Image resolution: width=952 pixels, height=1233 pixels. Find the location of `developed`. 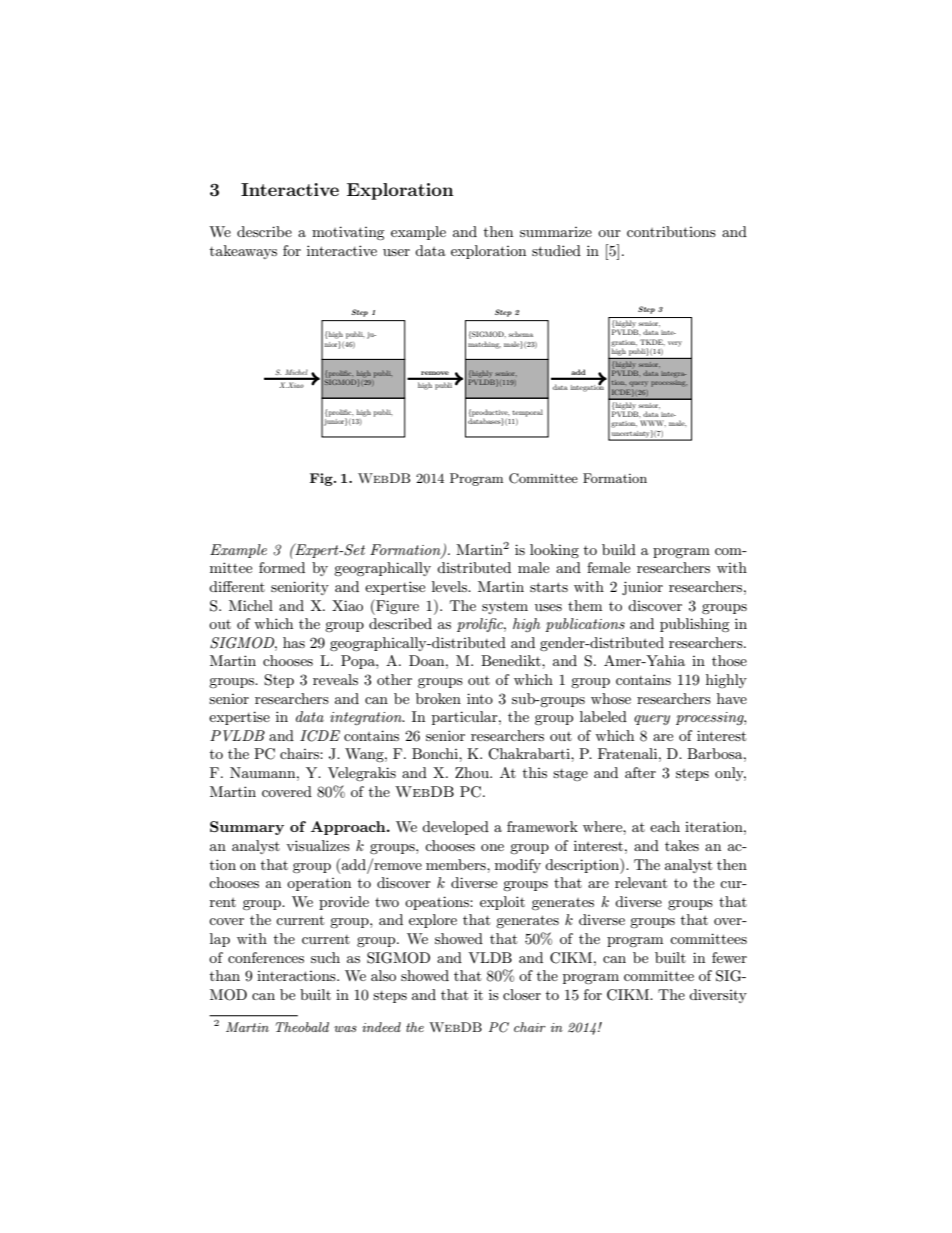

developed is located at coordinates (455, 828).
